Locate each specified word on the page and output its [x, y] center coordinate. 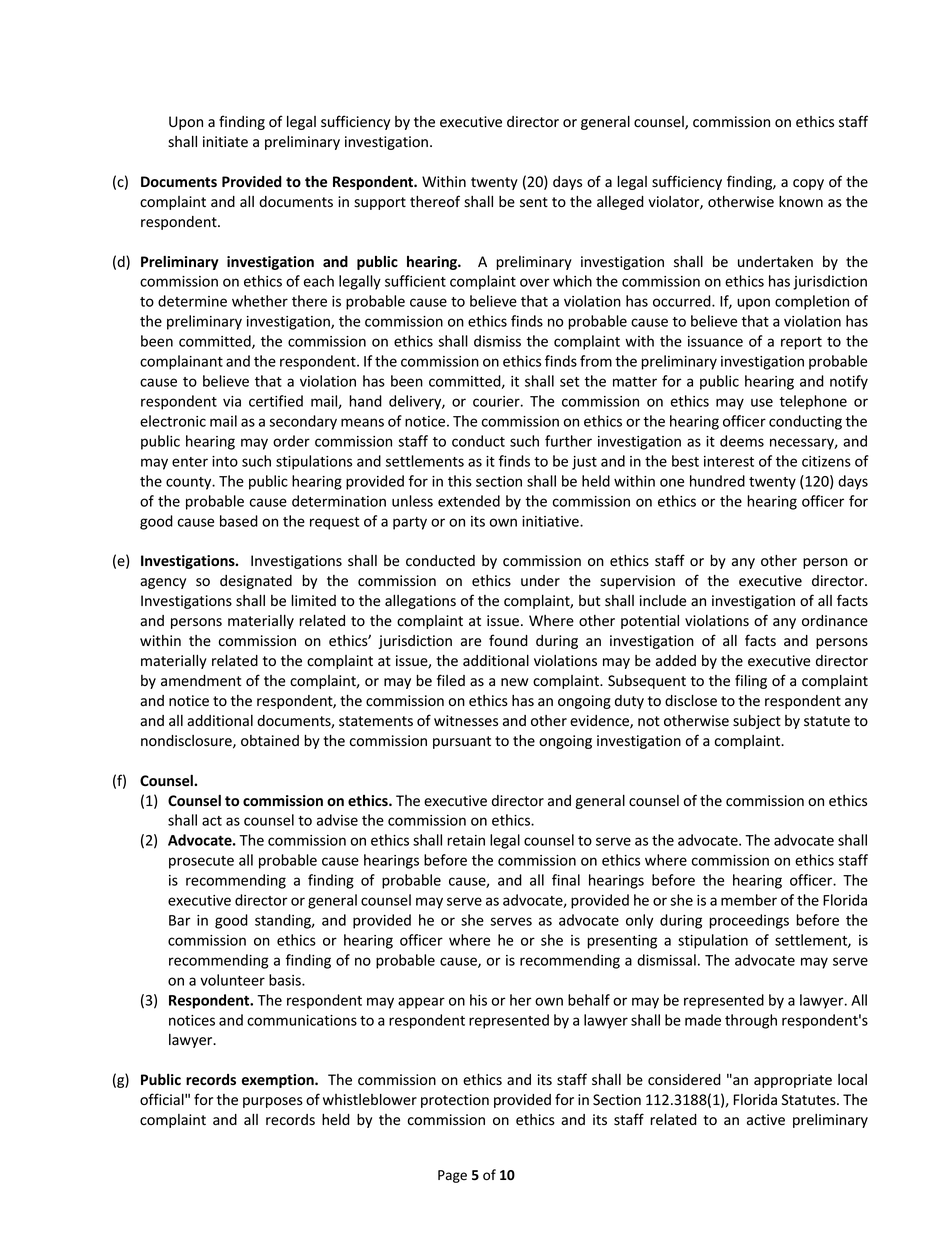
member [749, 900]
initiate [225, 142]
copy [808, 184]
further [568, 441]
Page [452, 1176]
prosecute [201, 862]
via [232, 401]
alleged [620, 203]
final [566, 880]
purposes [273, 1102]
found [508, 640]
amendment [201, 681]
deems [742, 441]
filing [751, 681]
